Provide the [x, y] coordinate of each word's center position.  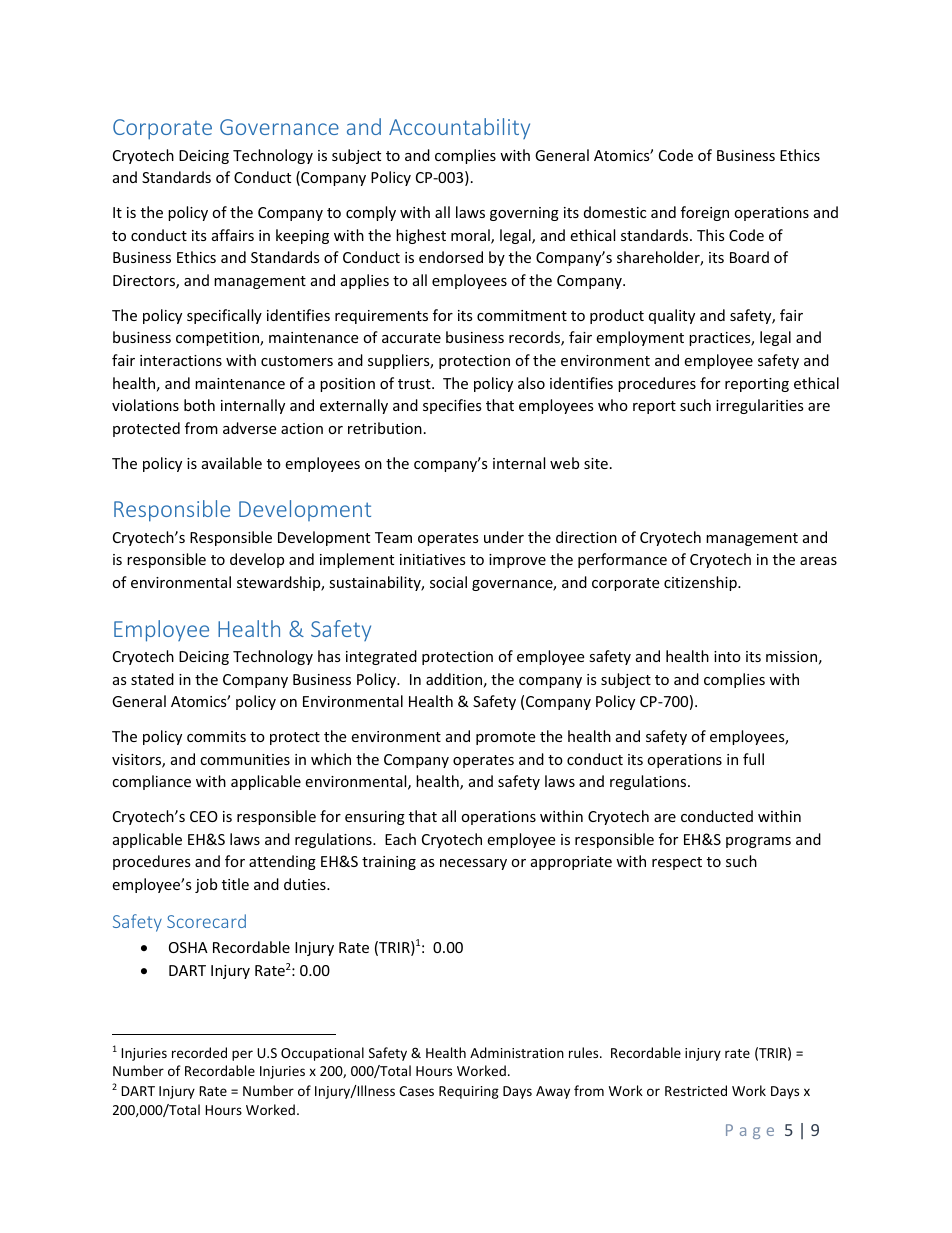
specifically [224, 316]
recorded [199, 1052]
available [232, 463]
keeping [302, 236]
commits [216, 736]
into [727, 656]
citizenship [701, 583]
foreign [705, 213]
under [504, 537]
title [235, 884]
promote [505, 738]
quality [672, 316]
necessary [473, 864]
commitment [522, 315]
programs [758, 842]
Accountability [459, 128]
